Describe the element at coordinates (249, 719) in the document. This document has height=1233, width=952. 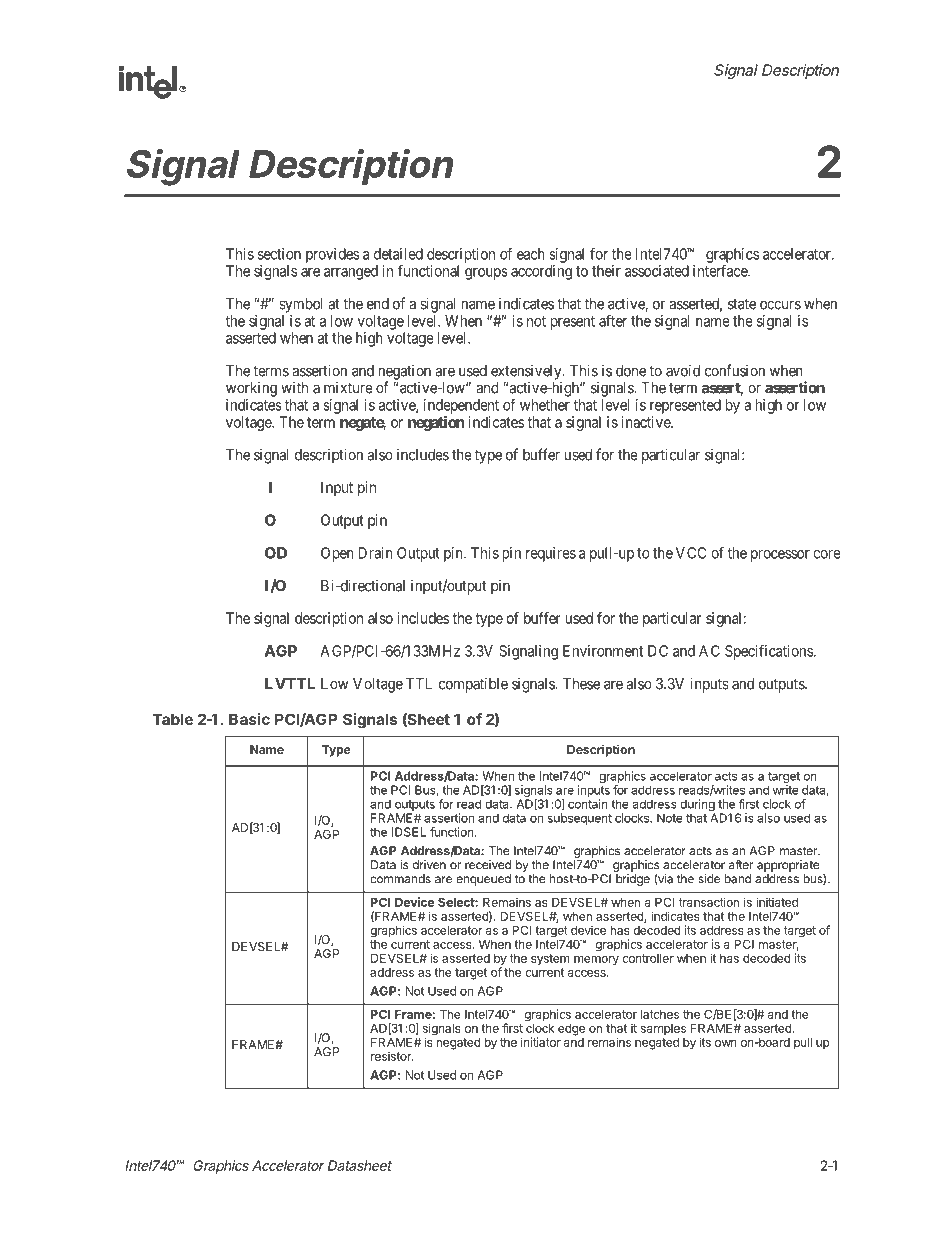
I see `Basic` at that location.
